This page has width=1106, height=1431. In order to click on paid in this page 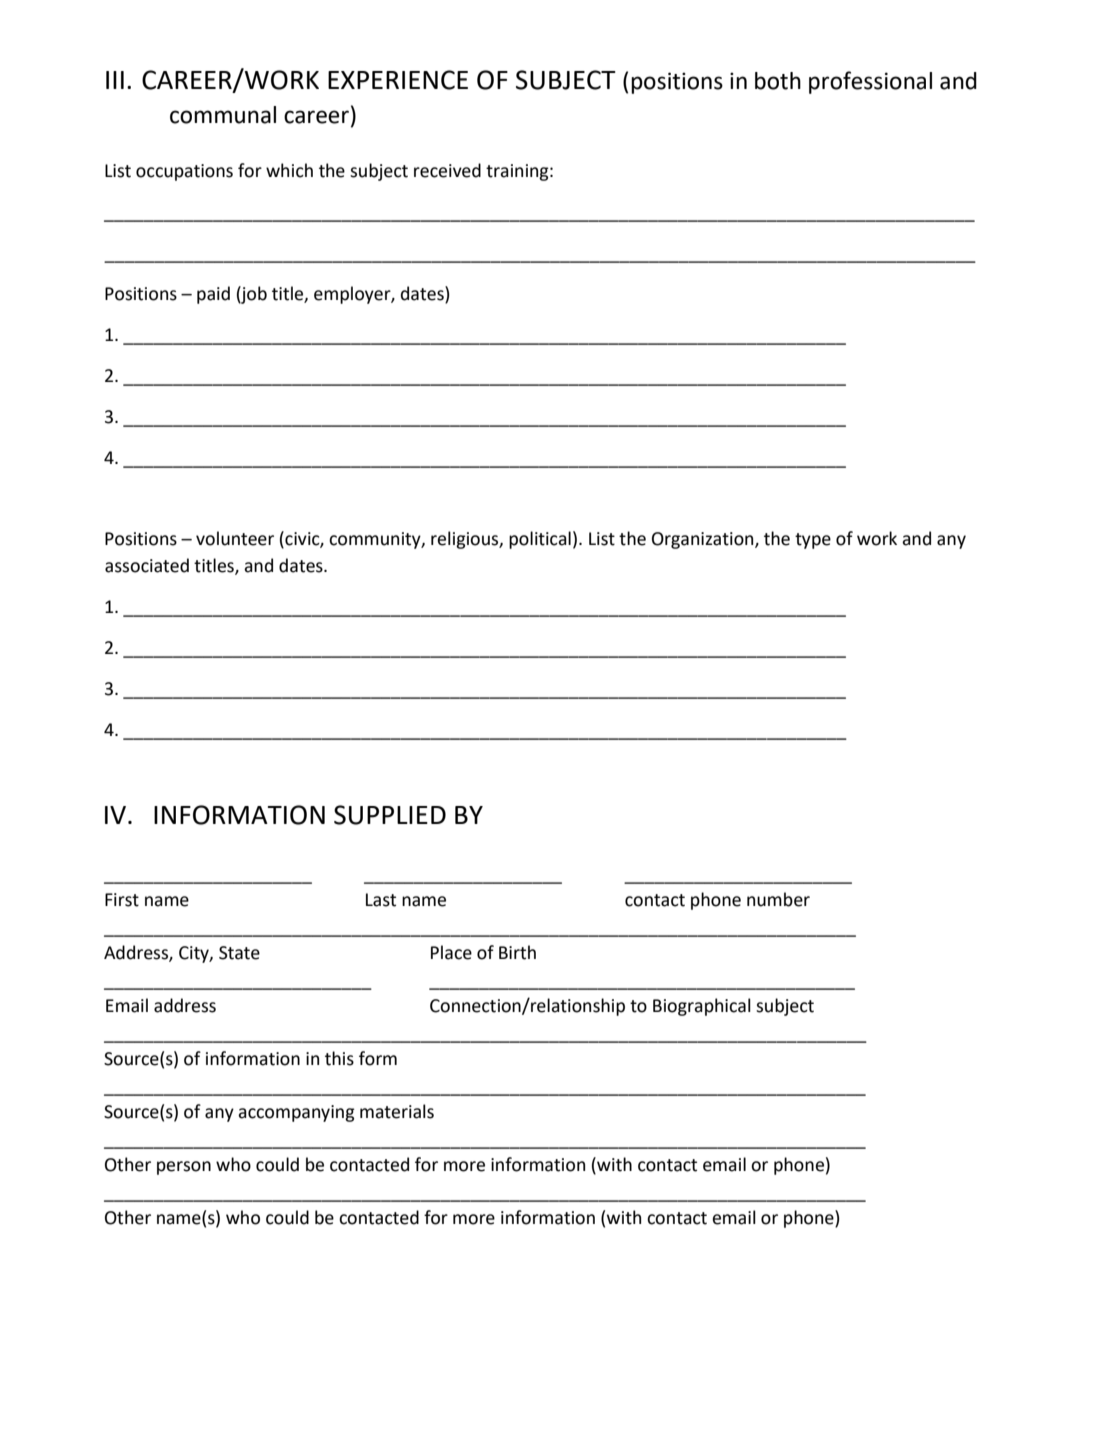, I will do `click(213, 295)`.
